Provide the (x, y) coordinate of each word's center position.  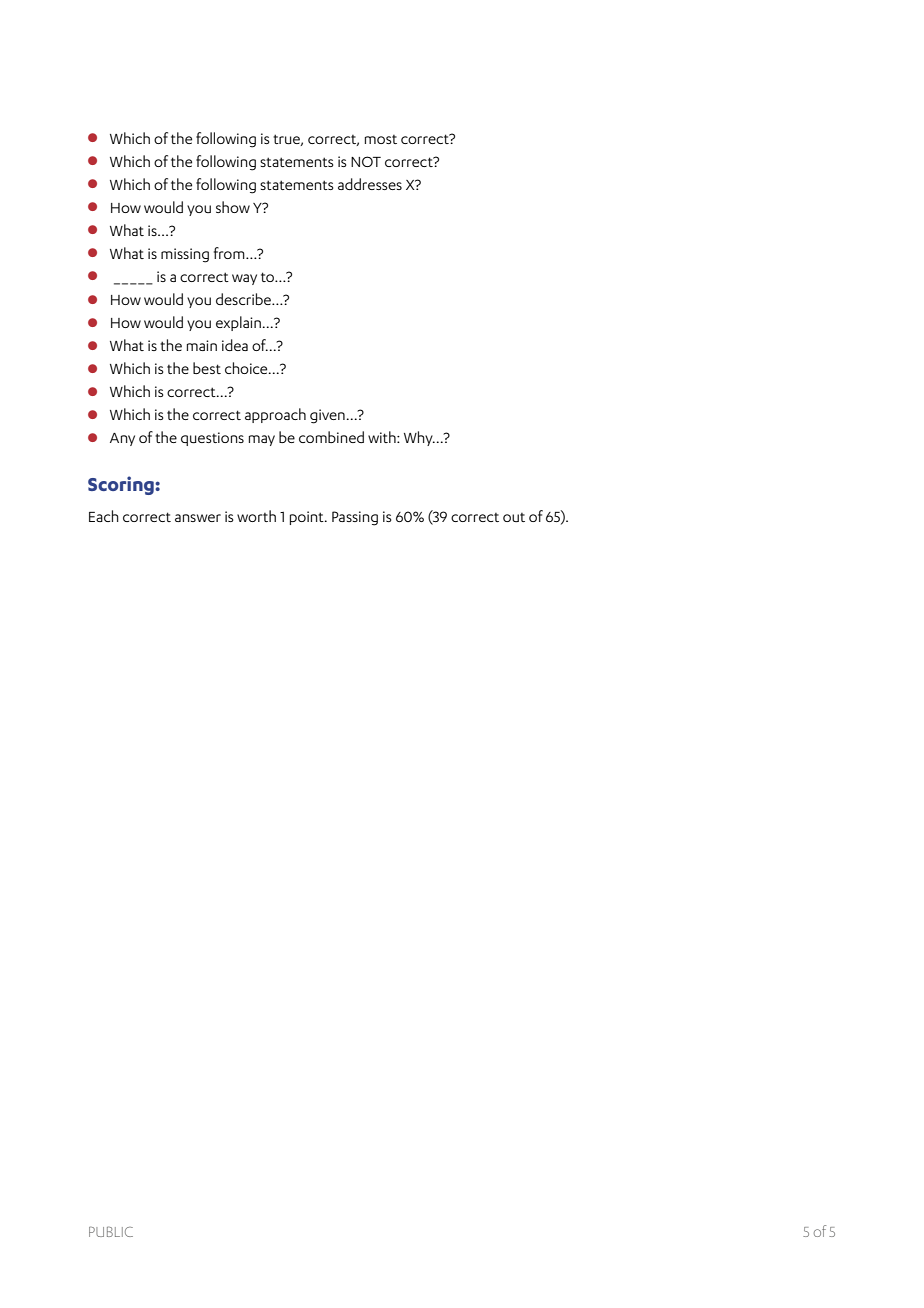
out (514, 517)
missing (185, 255)
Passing (355, 518)
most (381, 139)
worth (256, 516)
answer (198, 518)
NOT (366, 161)
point (308, 518)
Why (419, 438)
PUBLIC (111, 1231)
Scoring (122, 485)
